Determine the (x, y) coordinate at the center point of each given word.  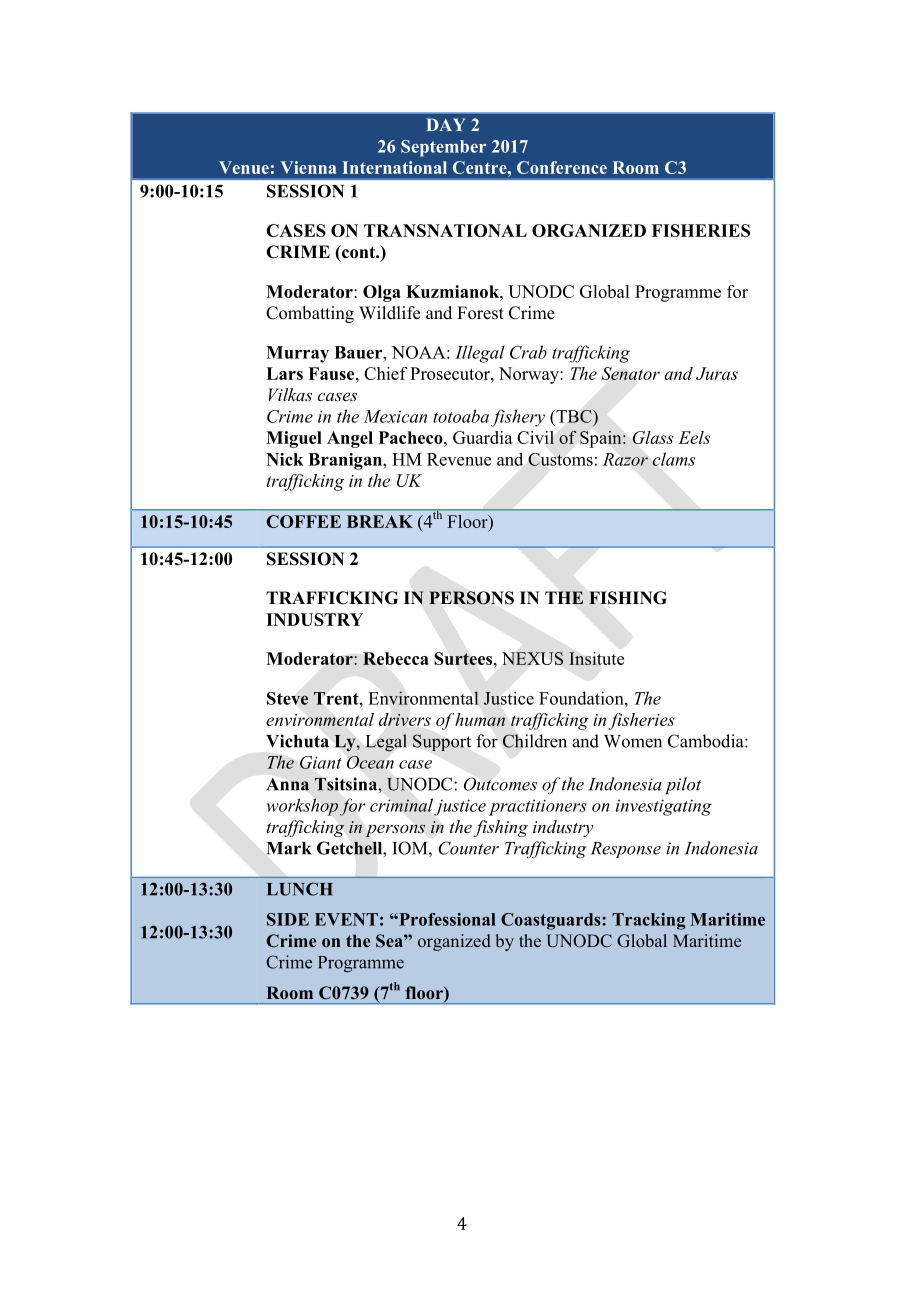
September (443, 148)
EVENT (346, 919)
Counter (468, 848)
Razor (625, 459)
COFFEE (304, 521)
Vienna (309, 167)
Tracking (648, 921)
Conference (562, 167)
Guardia (483, 437)
